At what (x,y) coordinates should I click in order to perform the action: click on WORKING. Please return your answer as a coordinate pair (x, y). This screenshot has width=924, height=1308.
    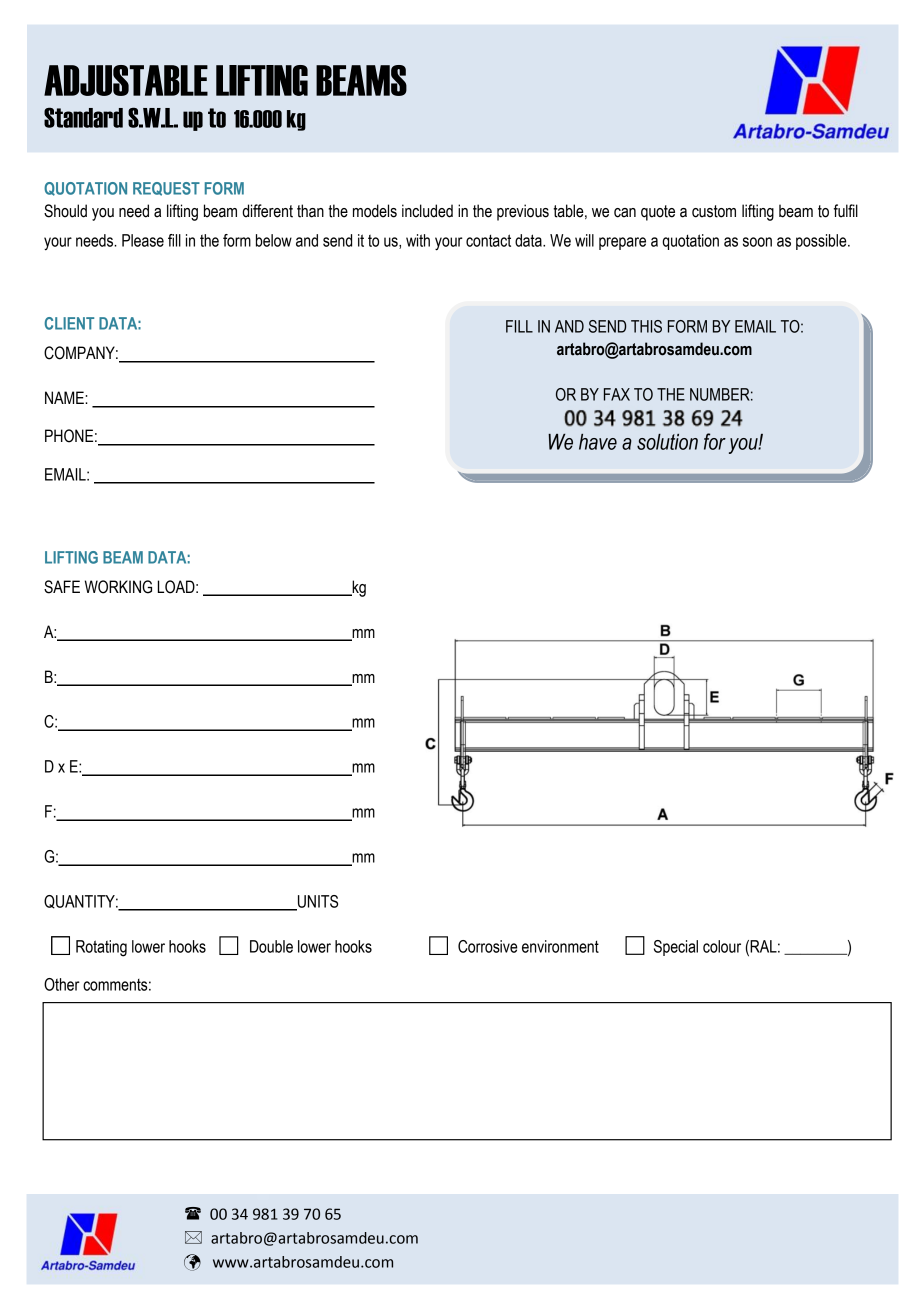
    Looking at the image, I should click on (118, 587).
